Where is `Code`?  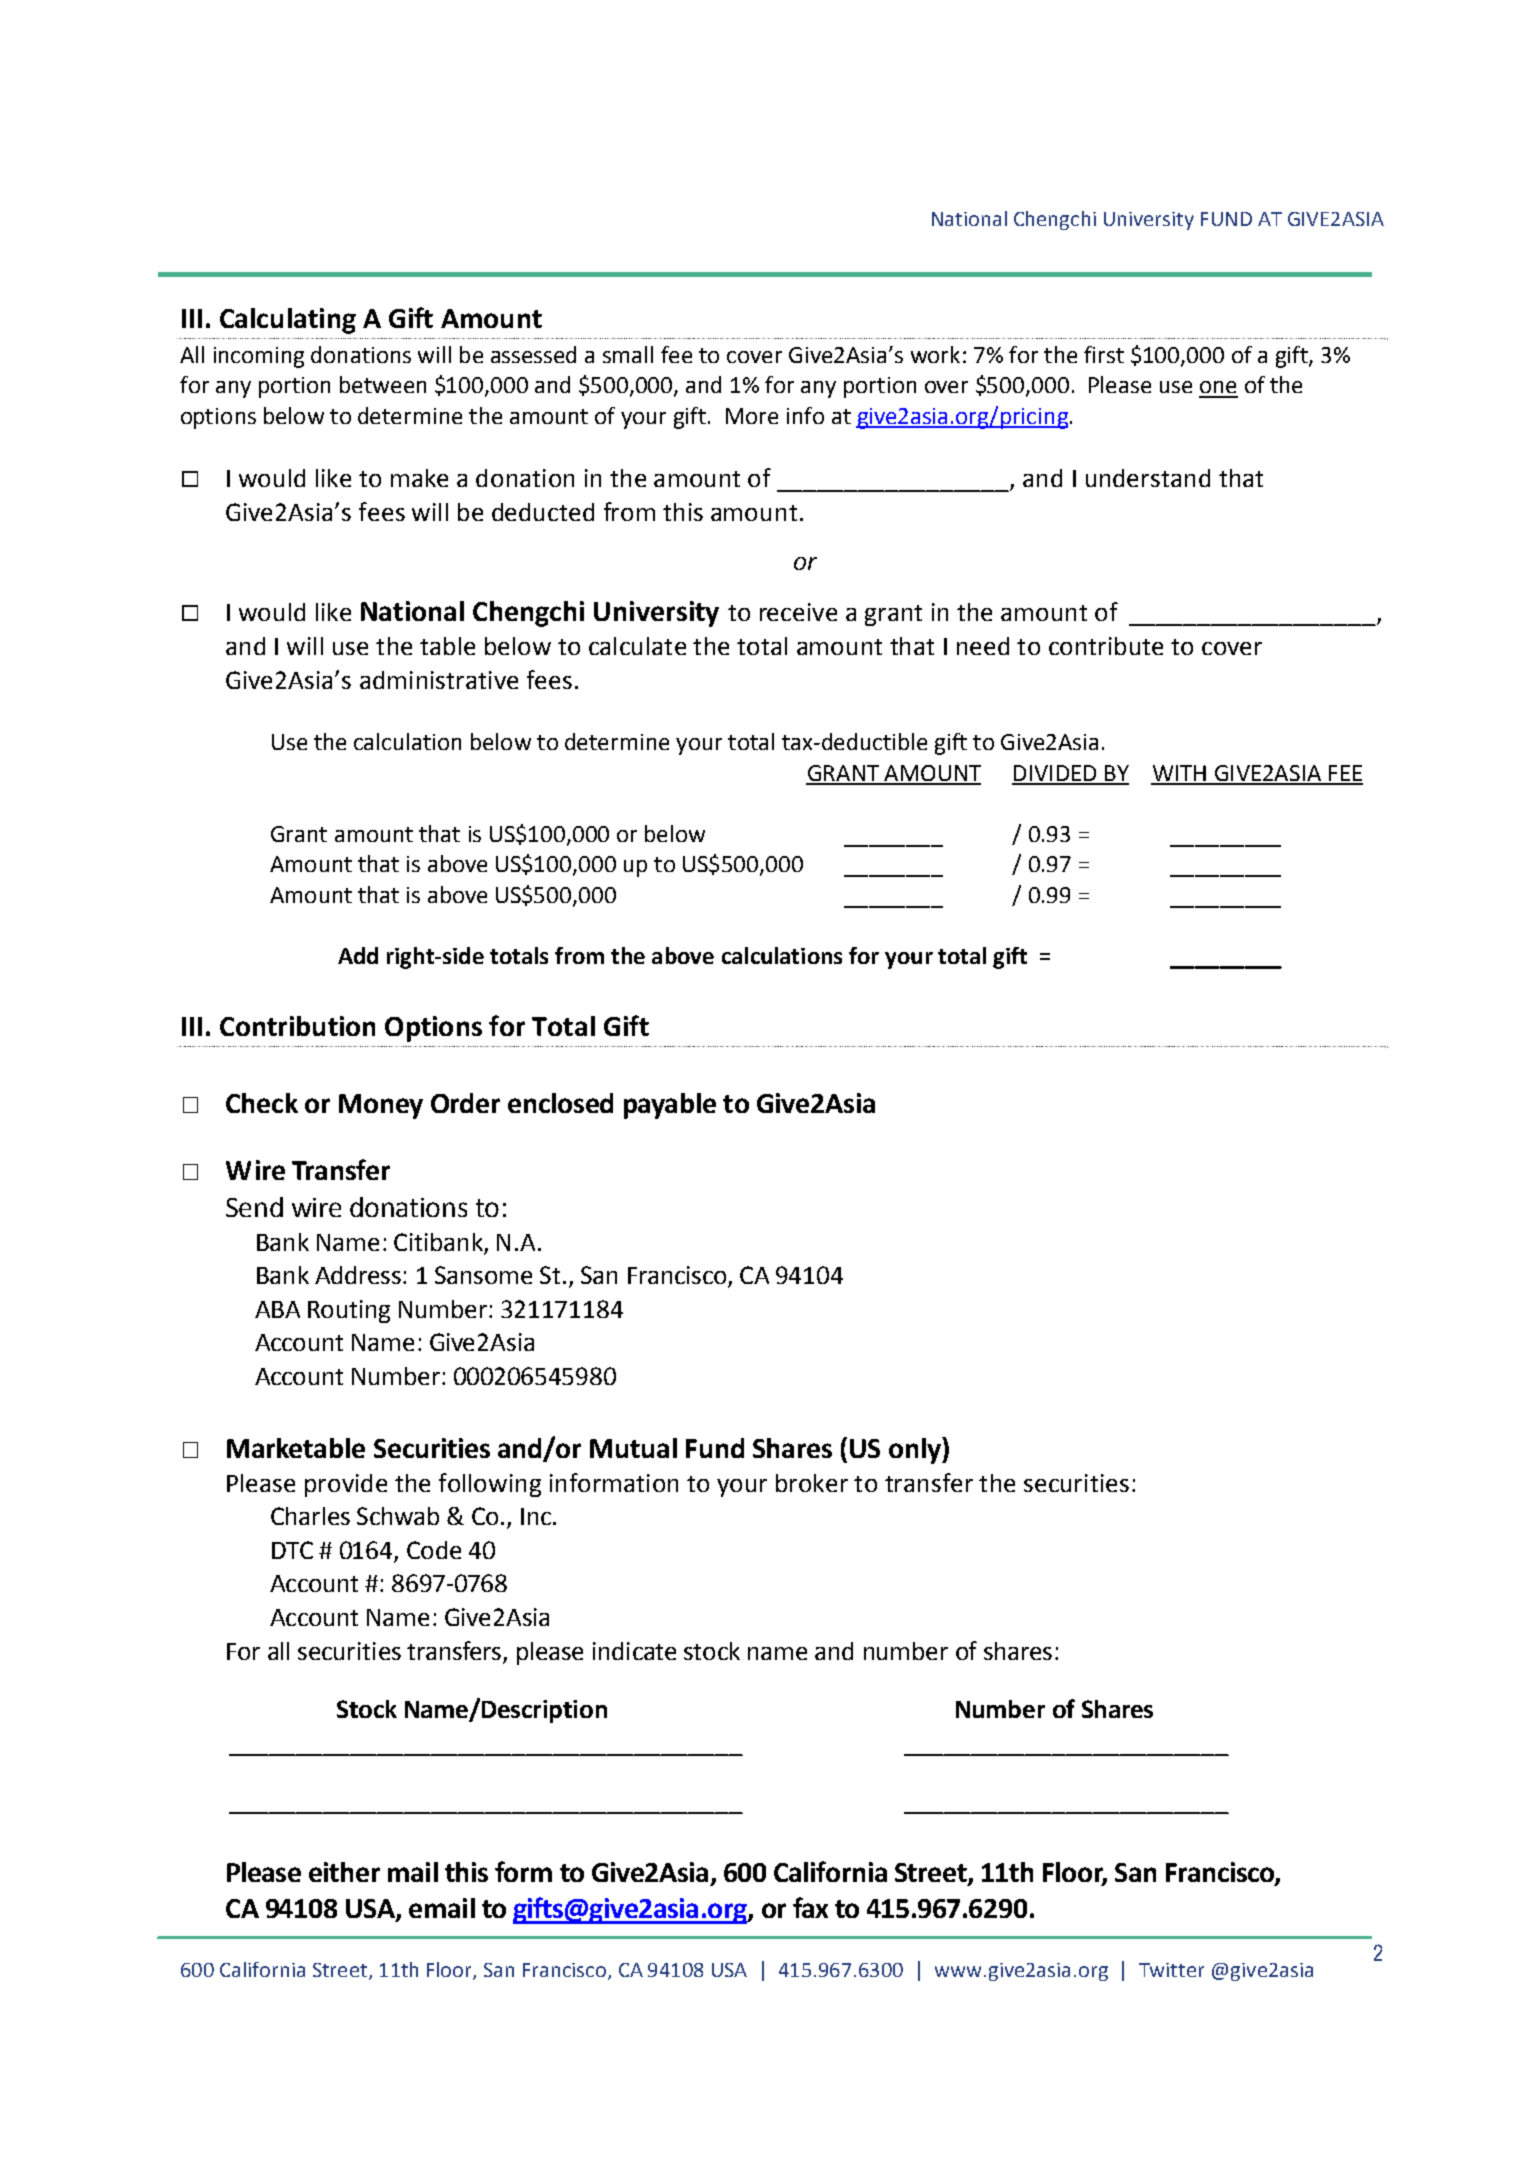
Code is located at coordinates (434, 1550).
